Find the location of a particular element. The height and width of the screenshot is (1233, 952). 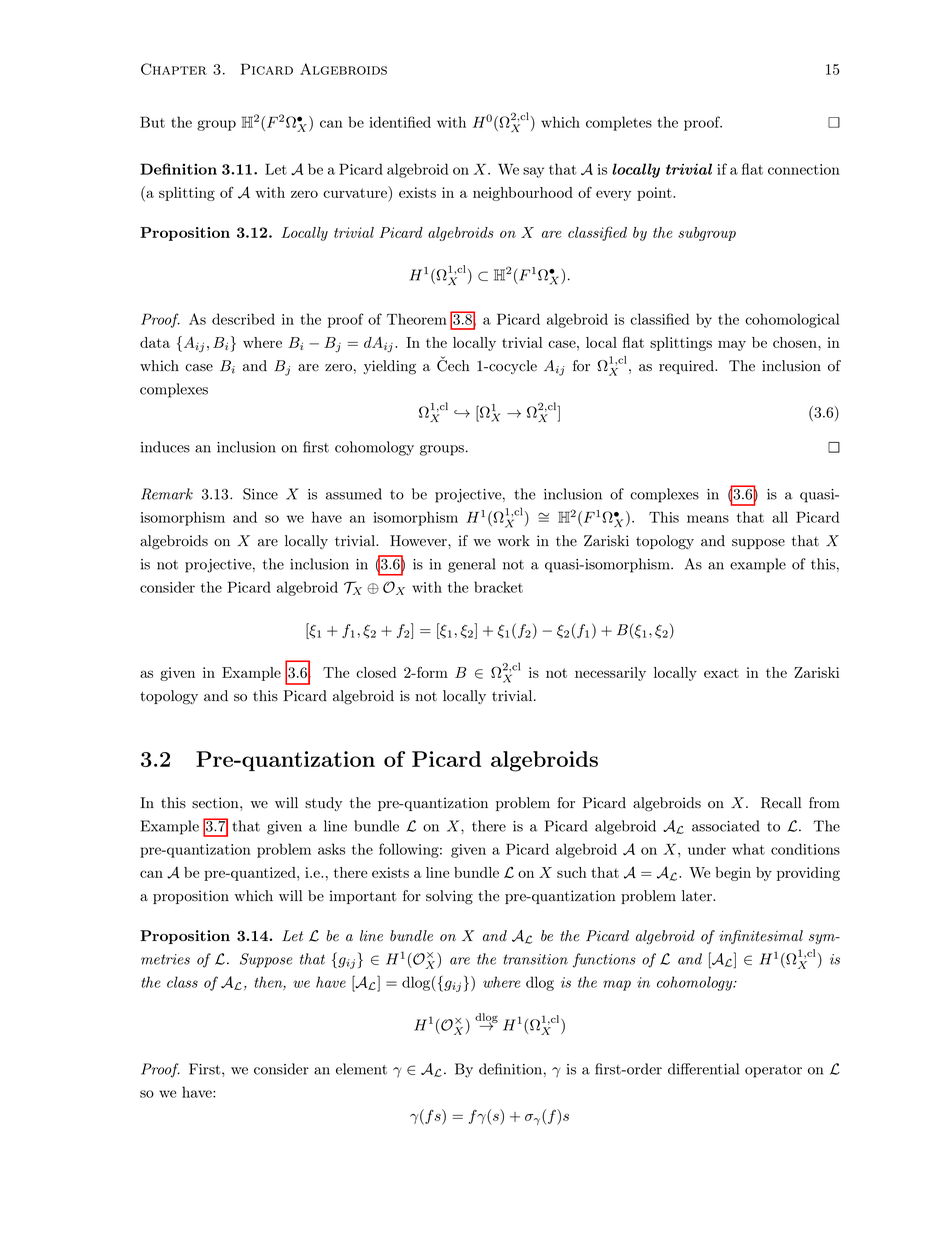

element is located at coordinates (361, 1069).
